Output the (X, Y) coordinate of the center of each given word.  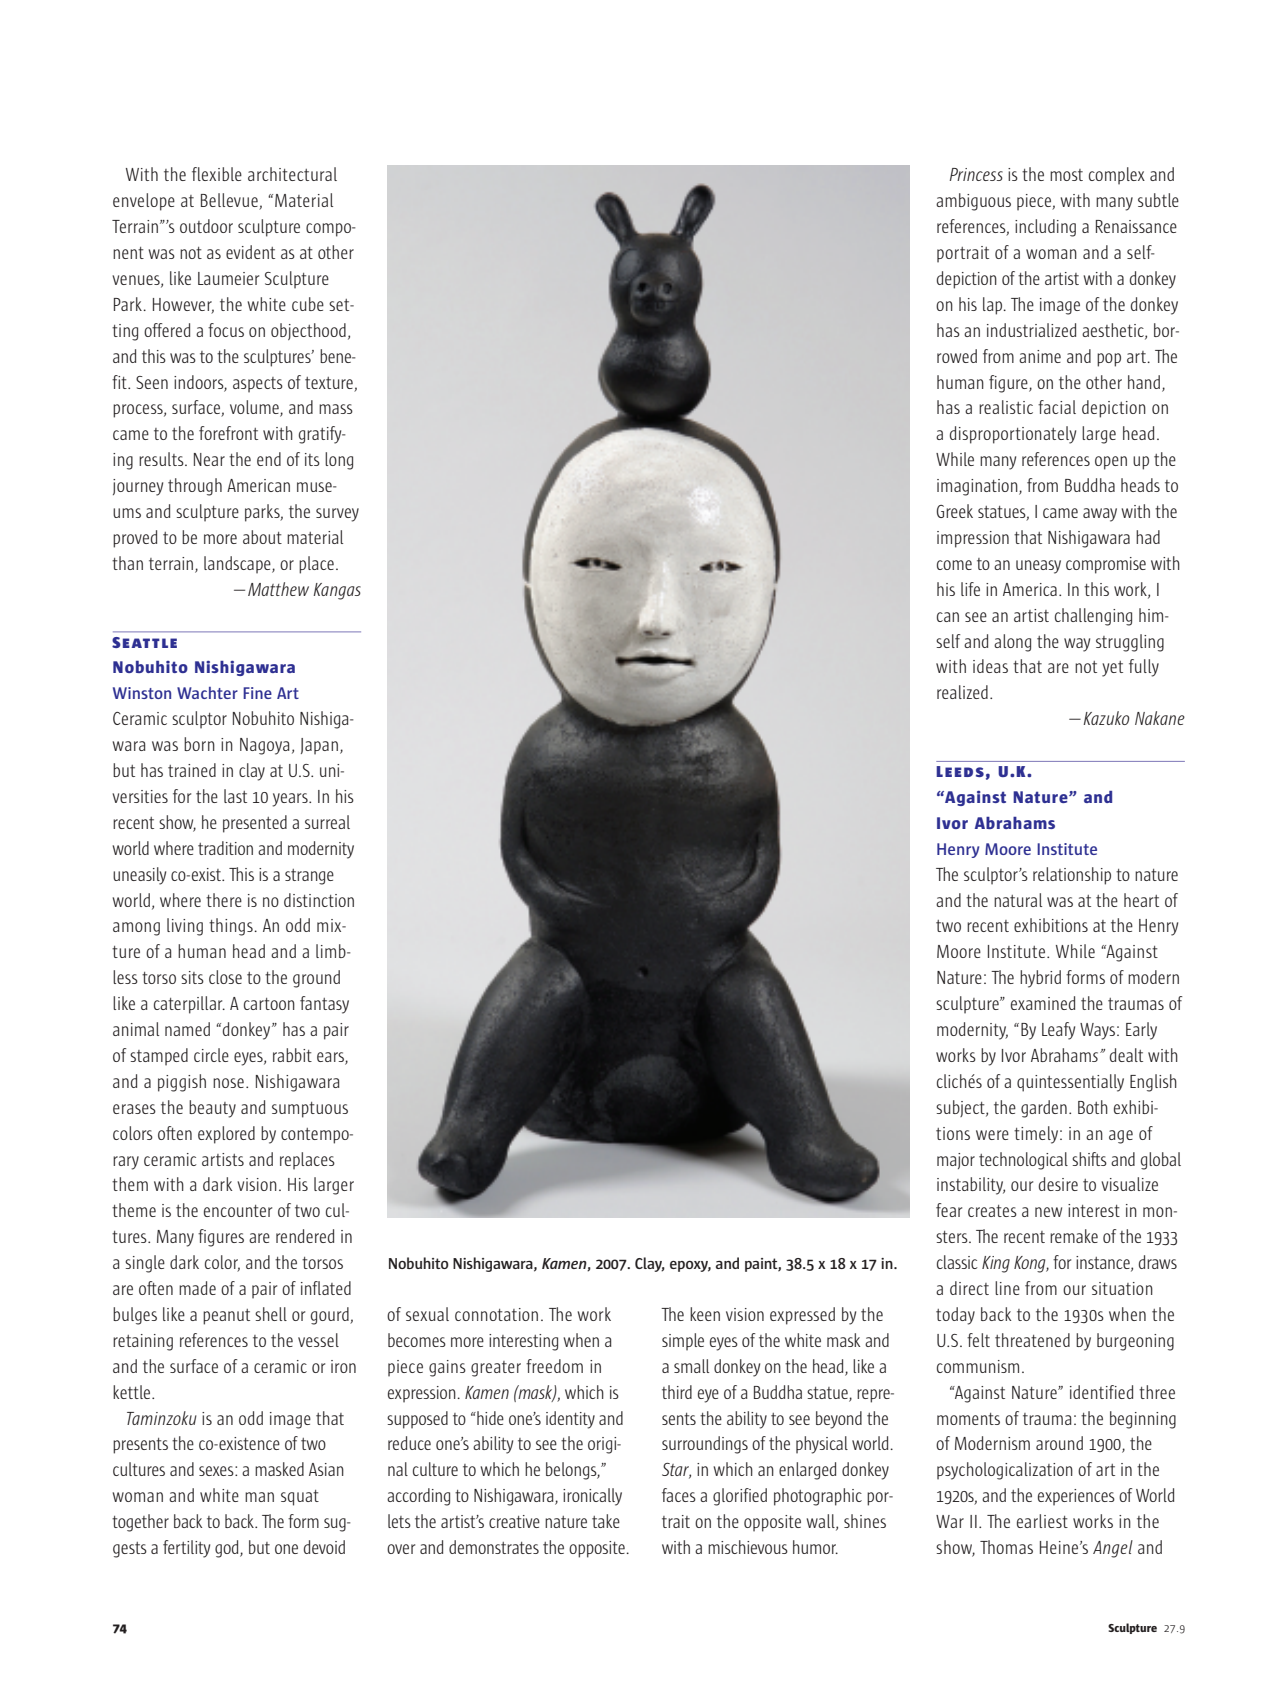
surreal (327, 822)
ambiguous (973, 202)
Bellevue (230, 201)
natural (1018, 900)
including (1045, 228)
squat (300, 1498)
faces (679, 1495)
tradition (225, 848)
